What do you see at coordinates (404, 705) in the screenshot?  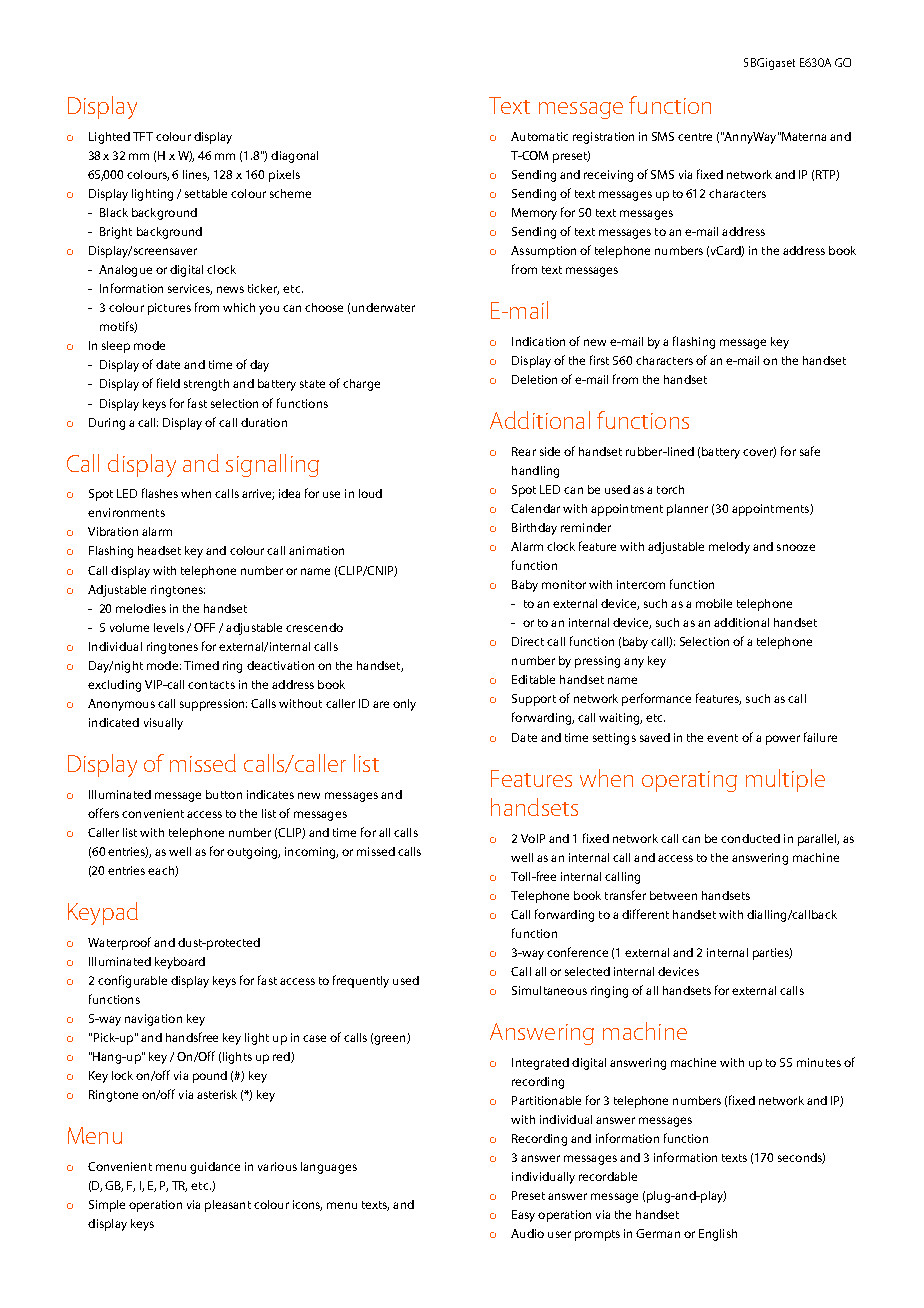 I see `only` at bounding box center [404, 705].
